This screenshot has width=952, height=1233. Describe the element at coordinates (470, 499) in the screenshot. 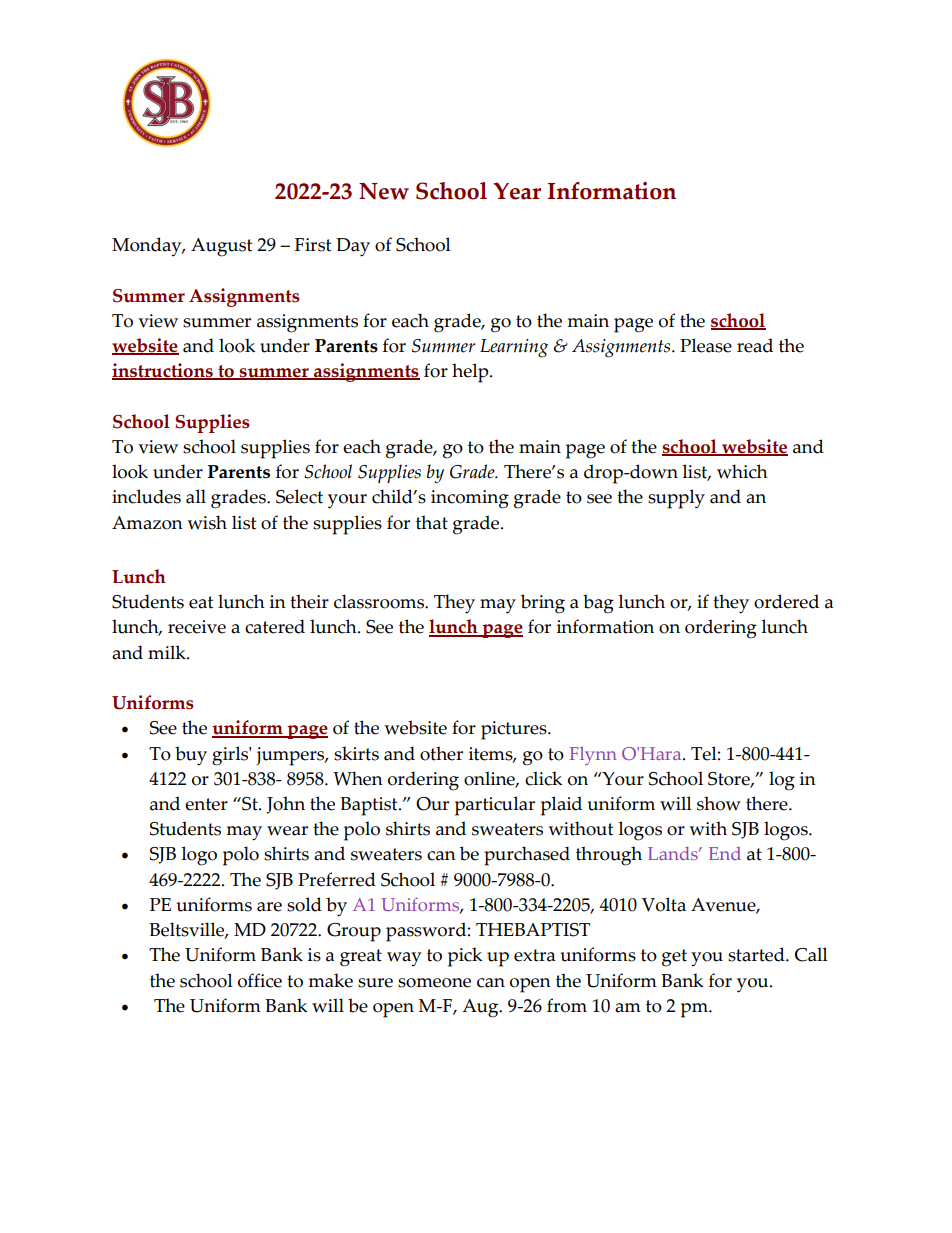

I see `incoming` at that location.
